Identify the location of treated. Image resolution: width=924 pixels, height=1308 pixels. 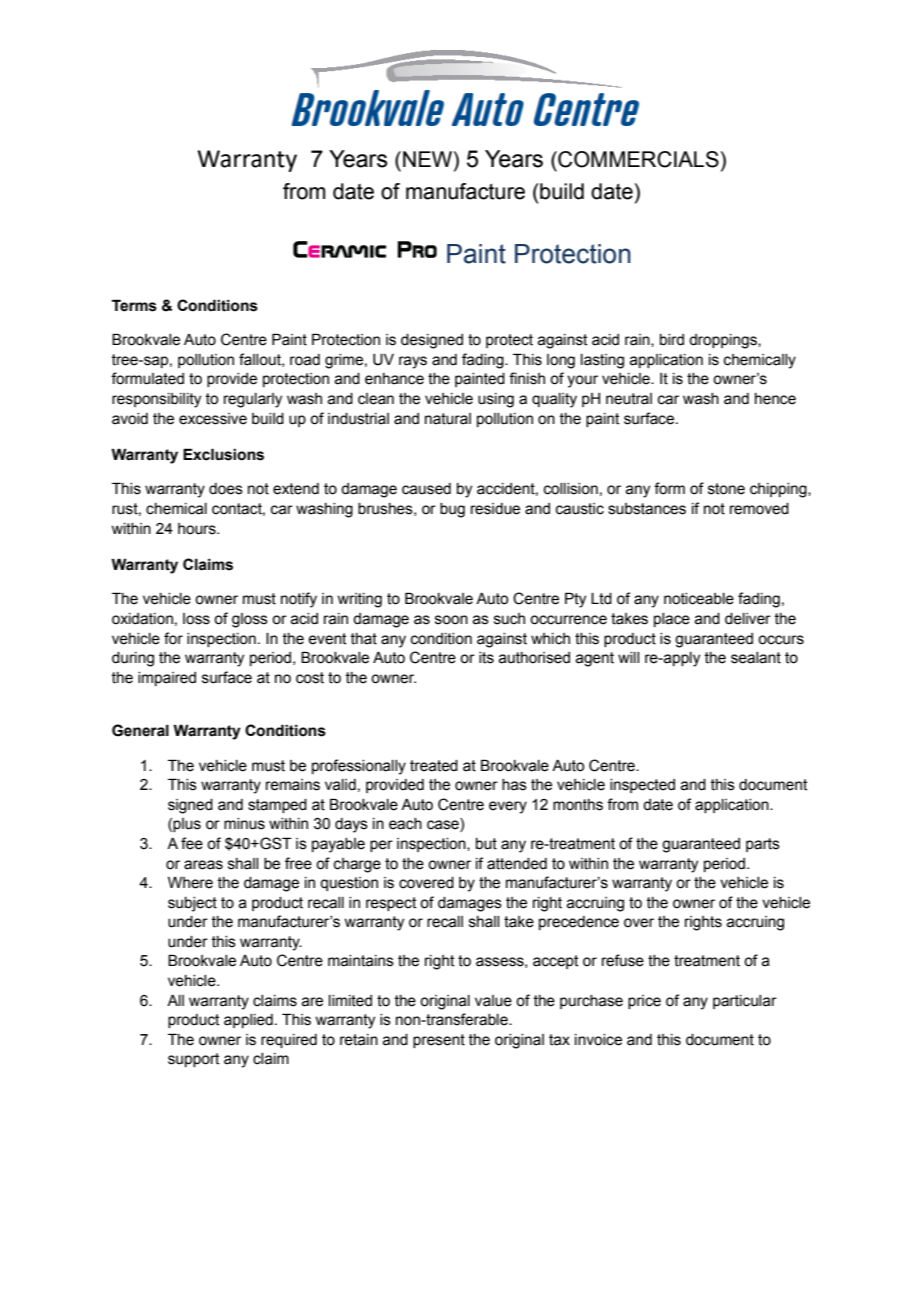
(434, 766).
